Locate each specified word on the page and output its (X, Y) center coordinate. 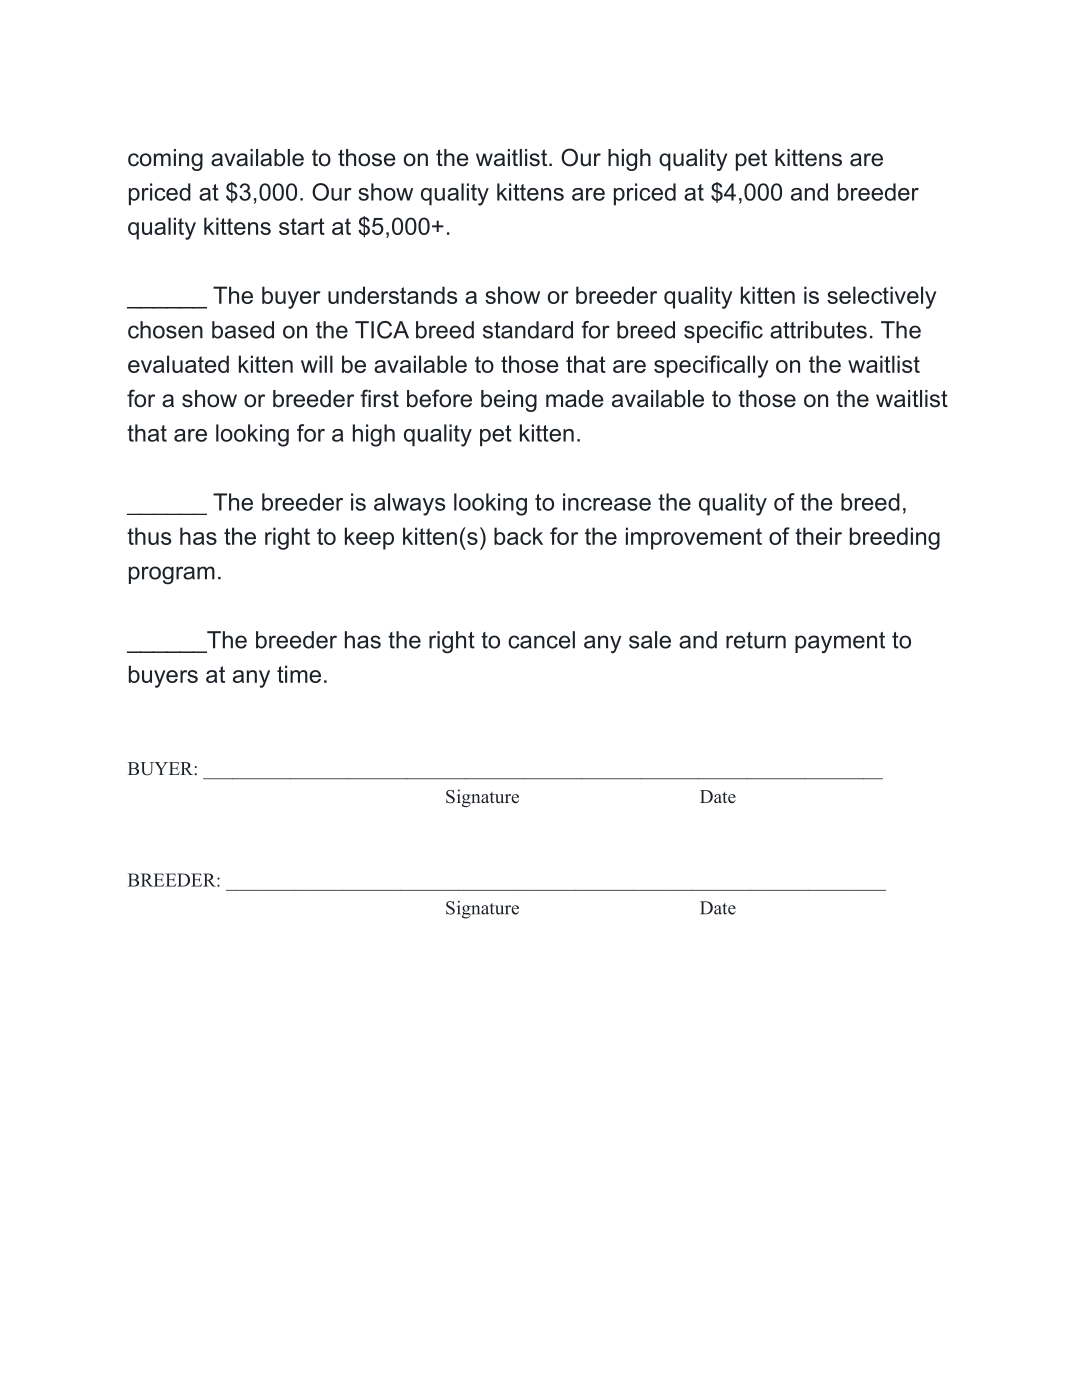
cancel (541, 640)
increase (607, 502)
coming (165, 160)
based (243, 330)
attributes (818, 330)
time (299, 674)
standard (528, 330)
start (302, 226)
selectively (881, 297)
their (818, 536)
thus (149, 536)
